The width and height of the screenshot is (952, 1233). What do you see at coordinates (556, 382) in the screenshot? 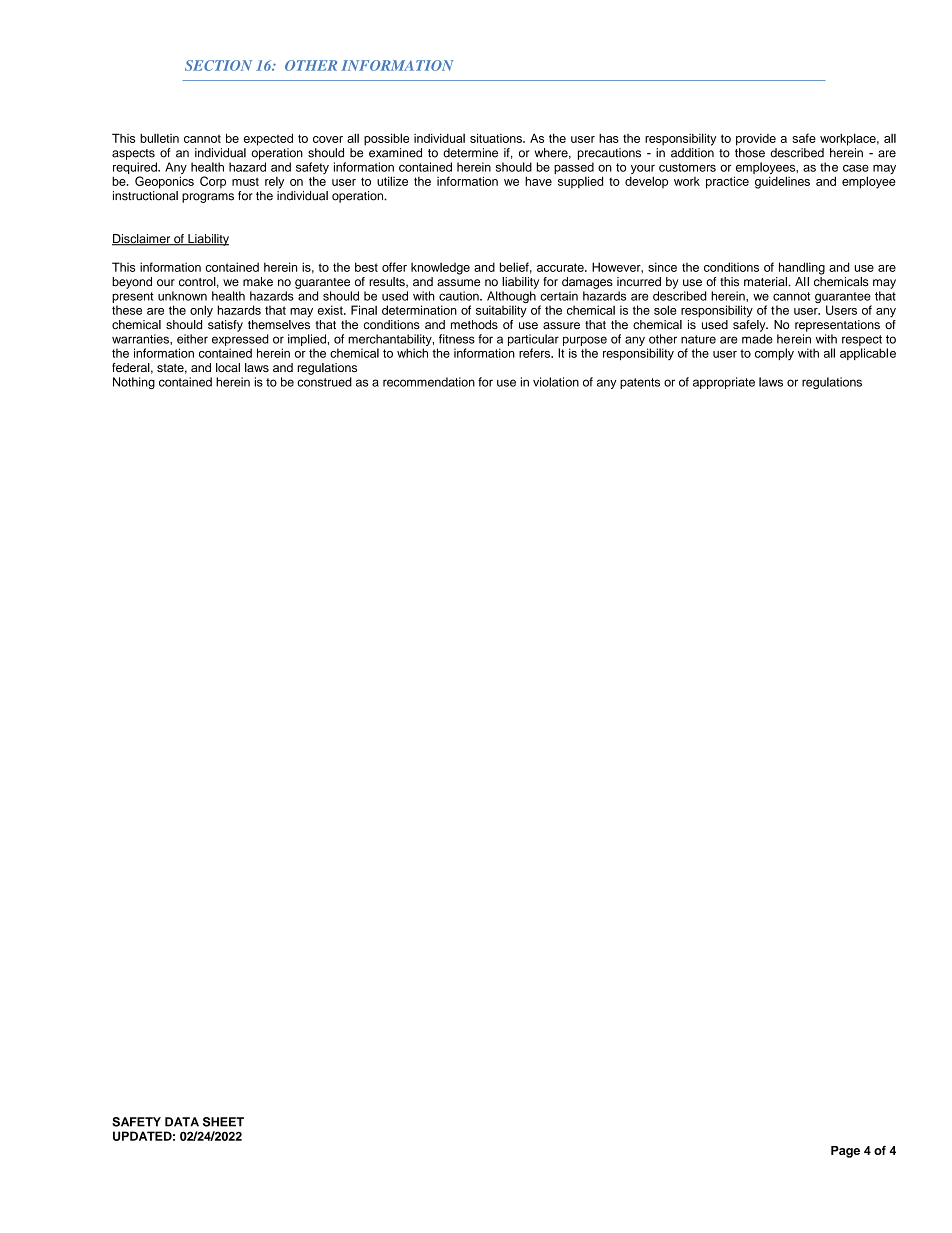
I see `violation` at bounding box center [556, 382].
